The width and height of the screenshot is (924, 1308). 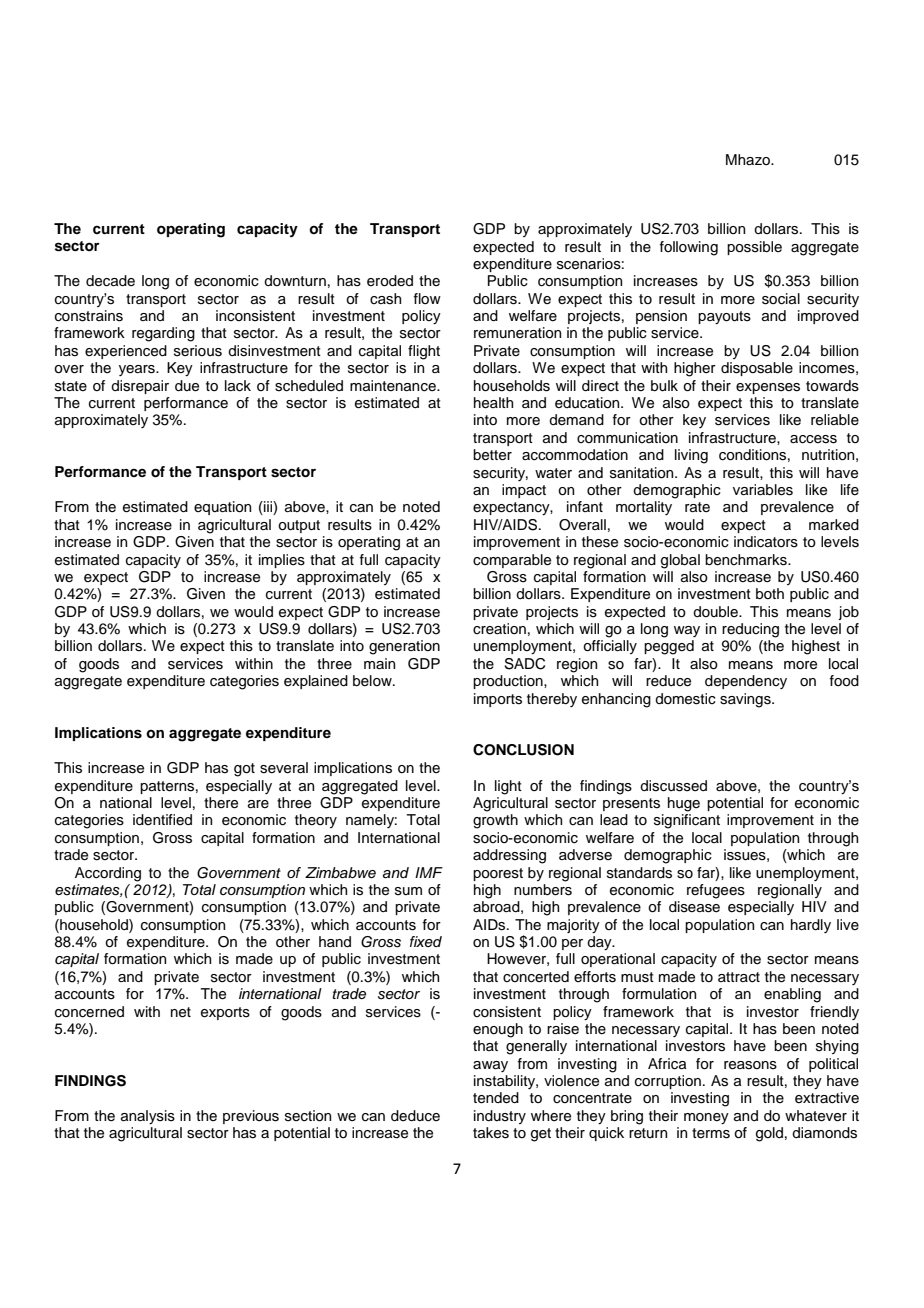 I want to click on explained, so click(x=316, y=682).
